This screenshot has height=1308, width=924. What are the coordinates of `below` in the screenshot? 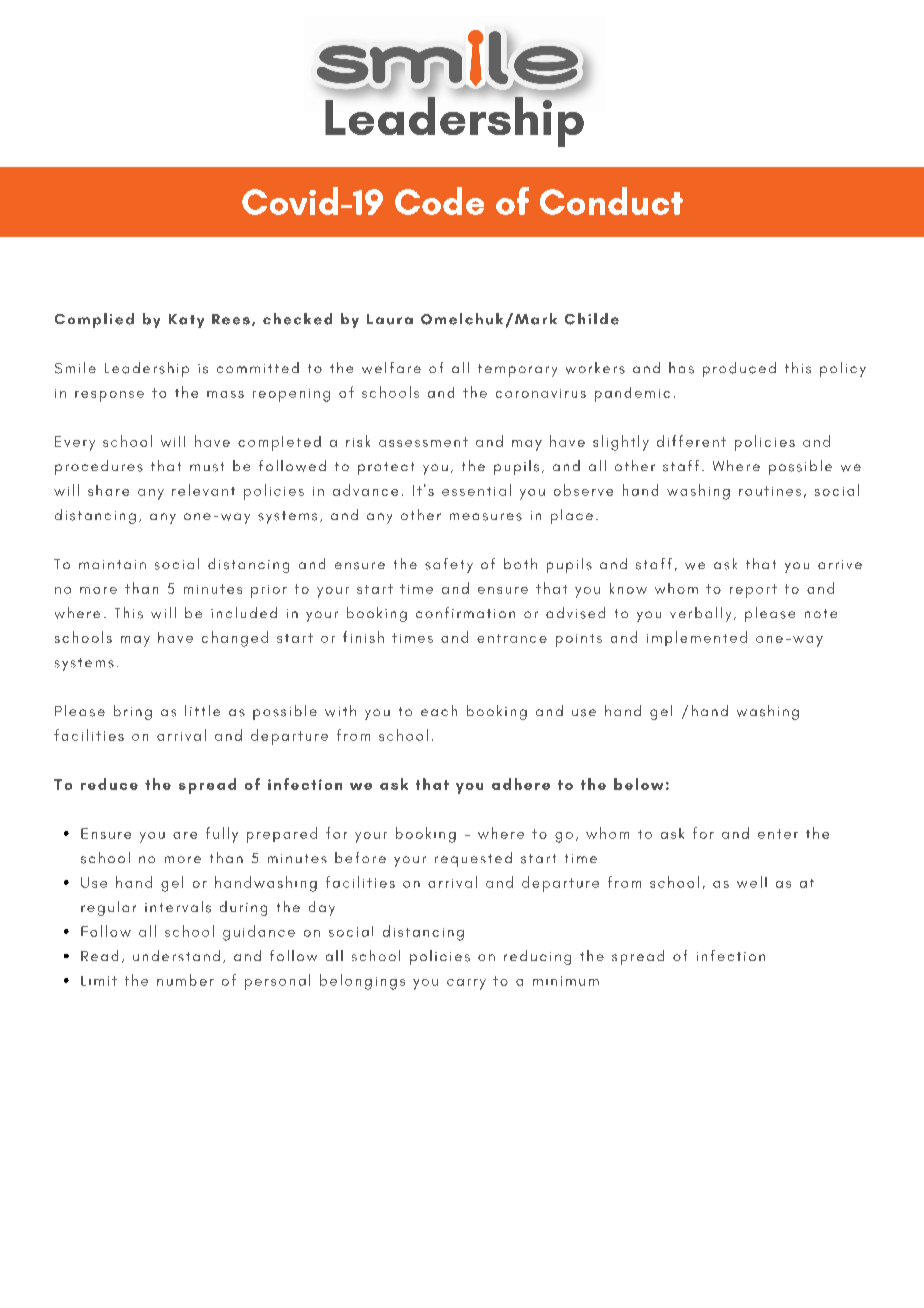 It's located at (638, 784).
